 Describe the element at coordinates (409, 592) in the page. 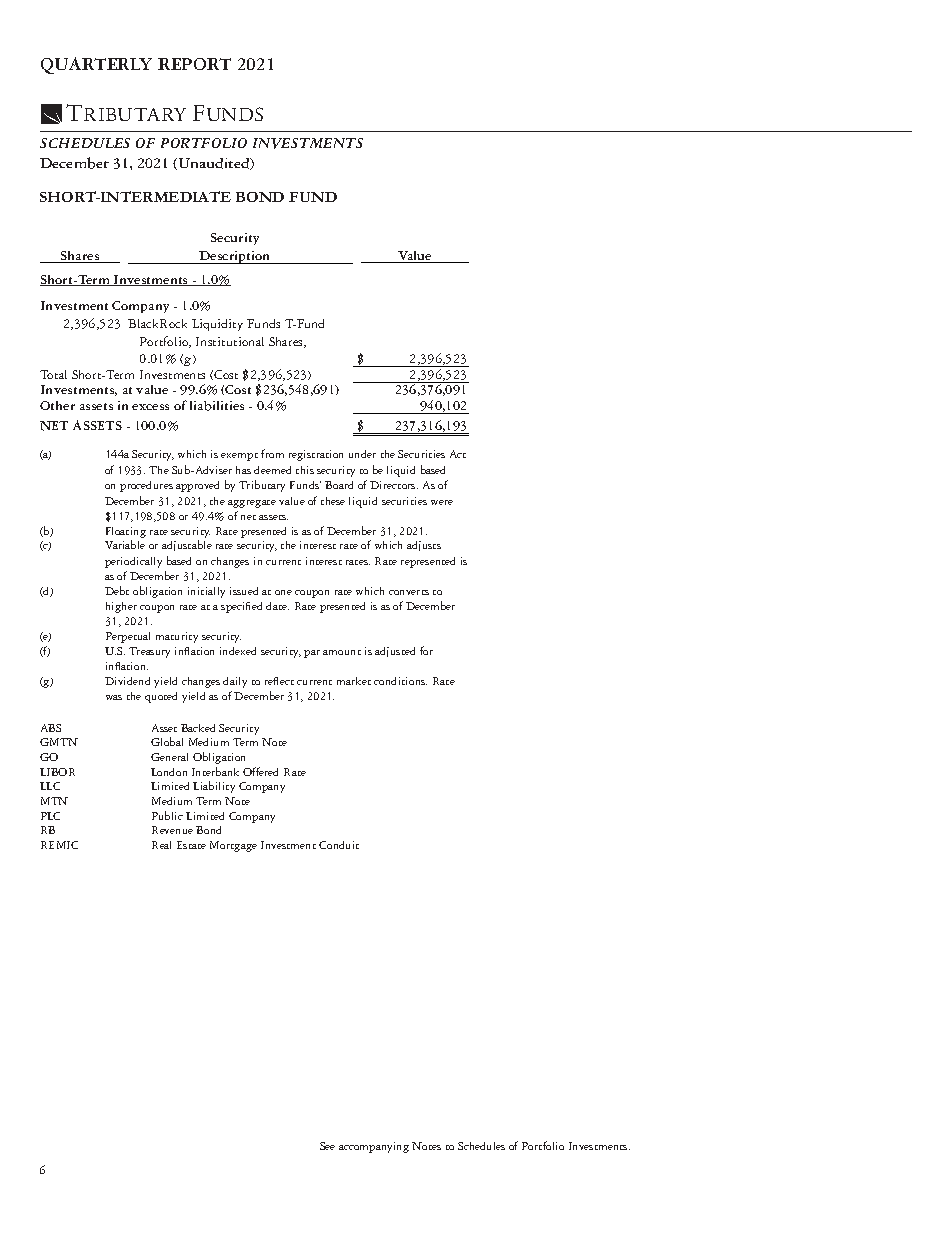

I see `converts` at that location.
